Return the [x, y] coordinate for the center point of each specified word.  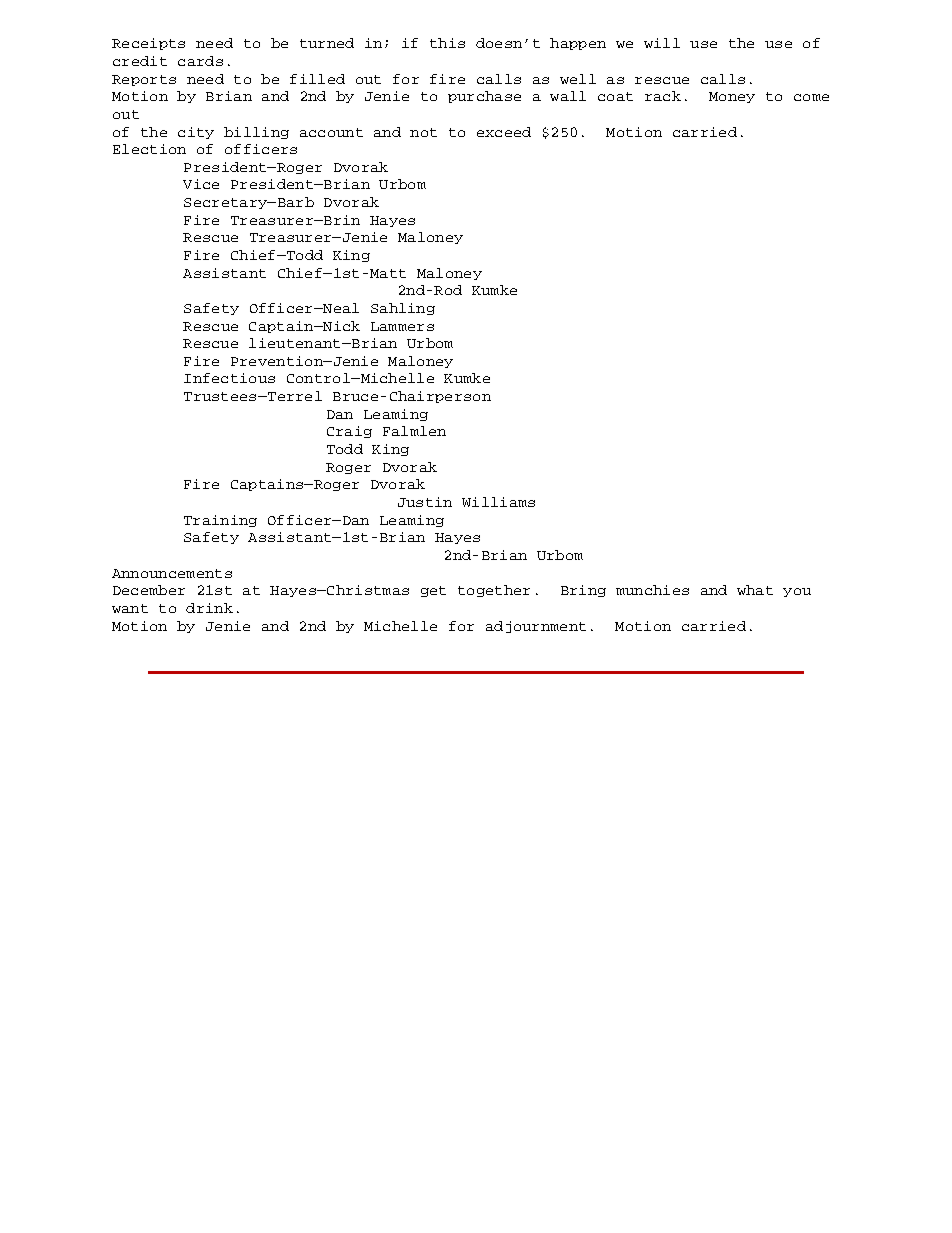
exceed [504, 132]
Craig [349, 432]
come [811, 97]
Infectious [229, 378]
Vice [201, 184]
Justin [425, 502]
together [494, 591]
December [149, 590]
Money [732, 97]
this [447, 43]
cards [200, 61]
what [755, 590]
